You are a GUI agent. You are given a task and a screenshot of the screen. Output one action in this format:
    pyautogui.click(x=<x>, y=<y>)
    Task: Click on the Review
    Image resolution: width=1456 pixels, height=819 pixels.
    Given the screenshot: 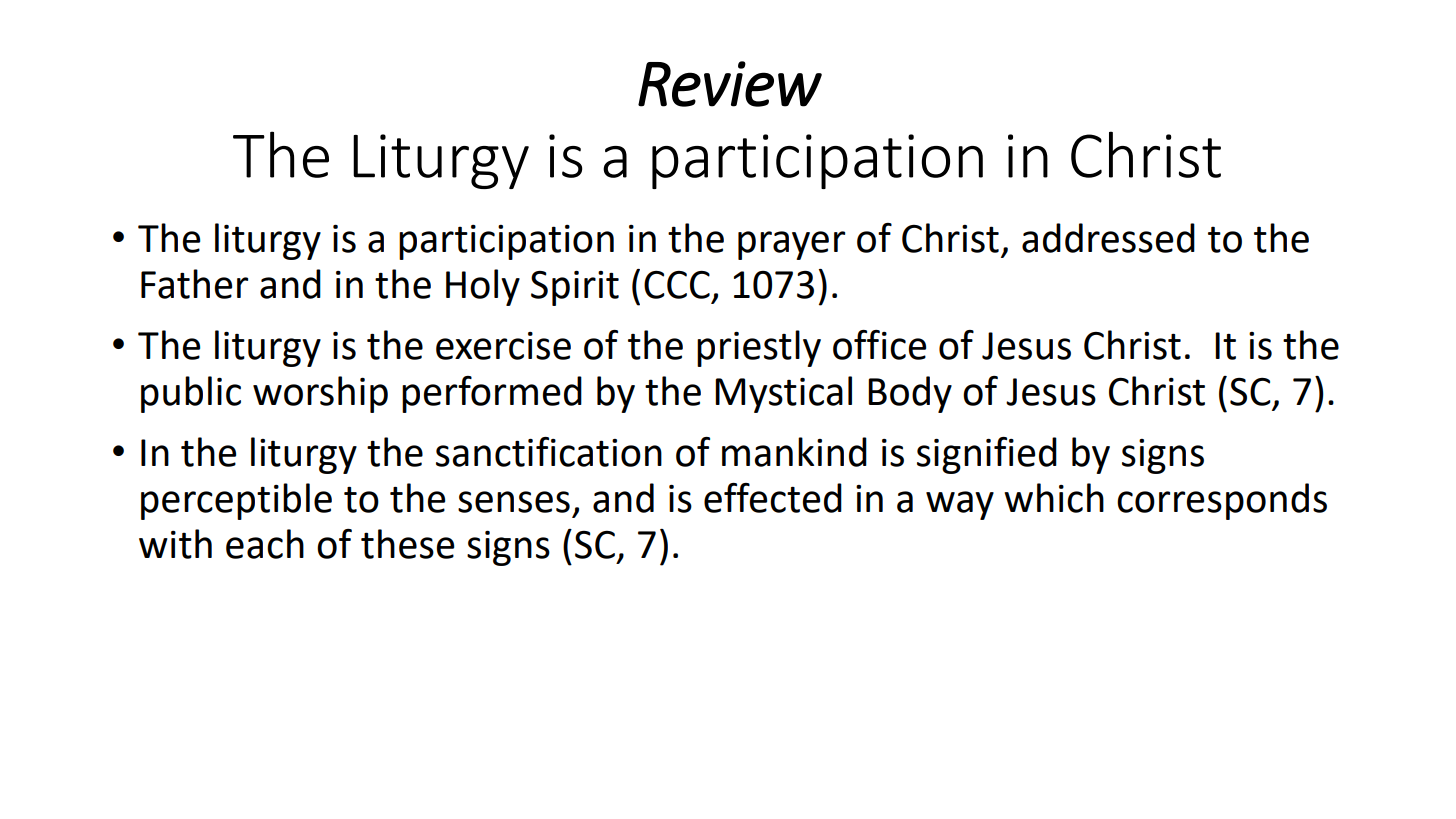 What is the action you would take?
    pyautogui.click(x=730, y=84)
